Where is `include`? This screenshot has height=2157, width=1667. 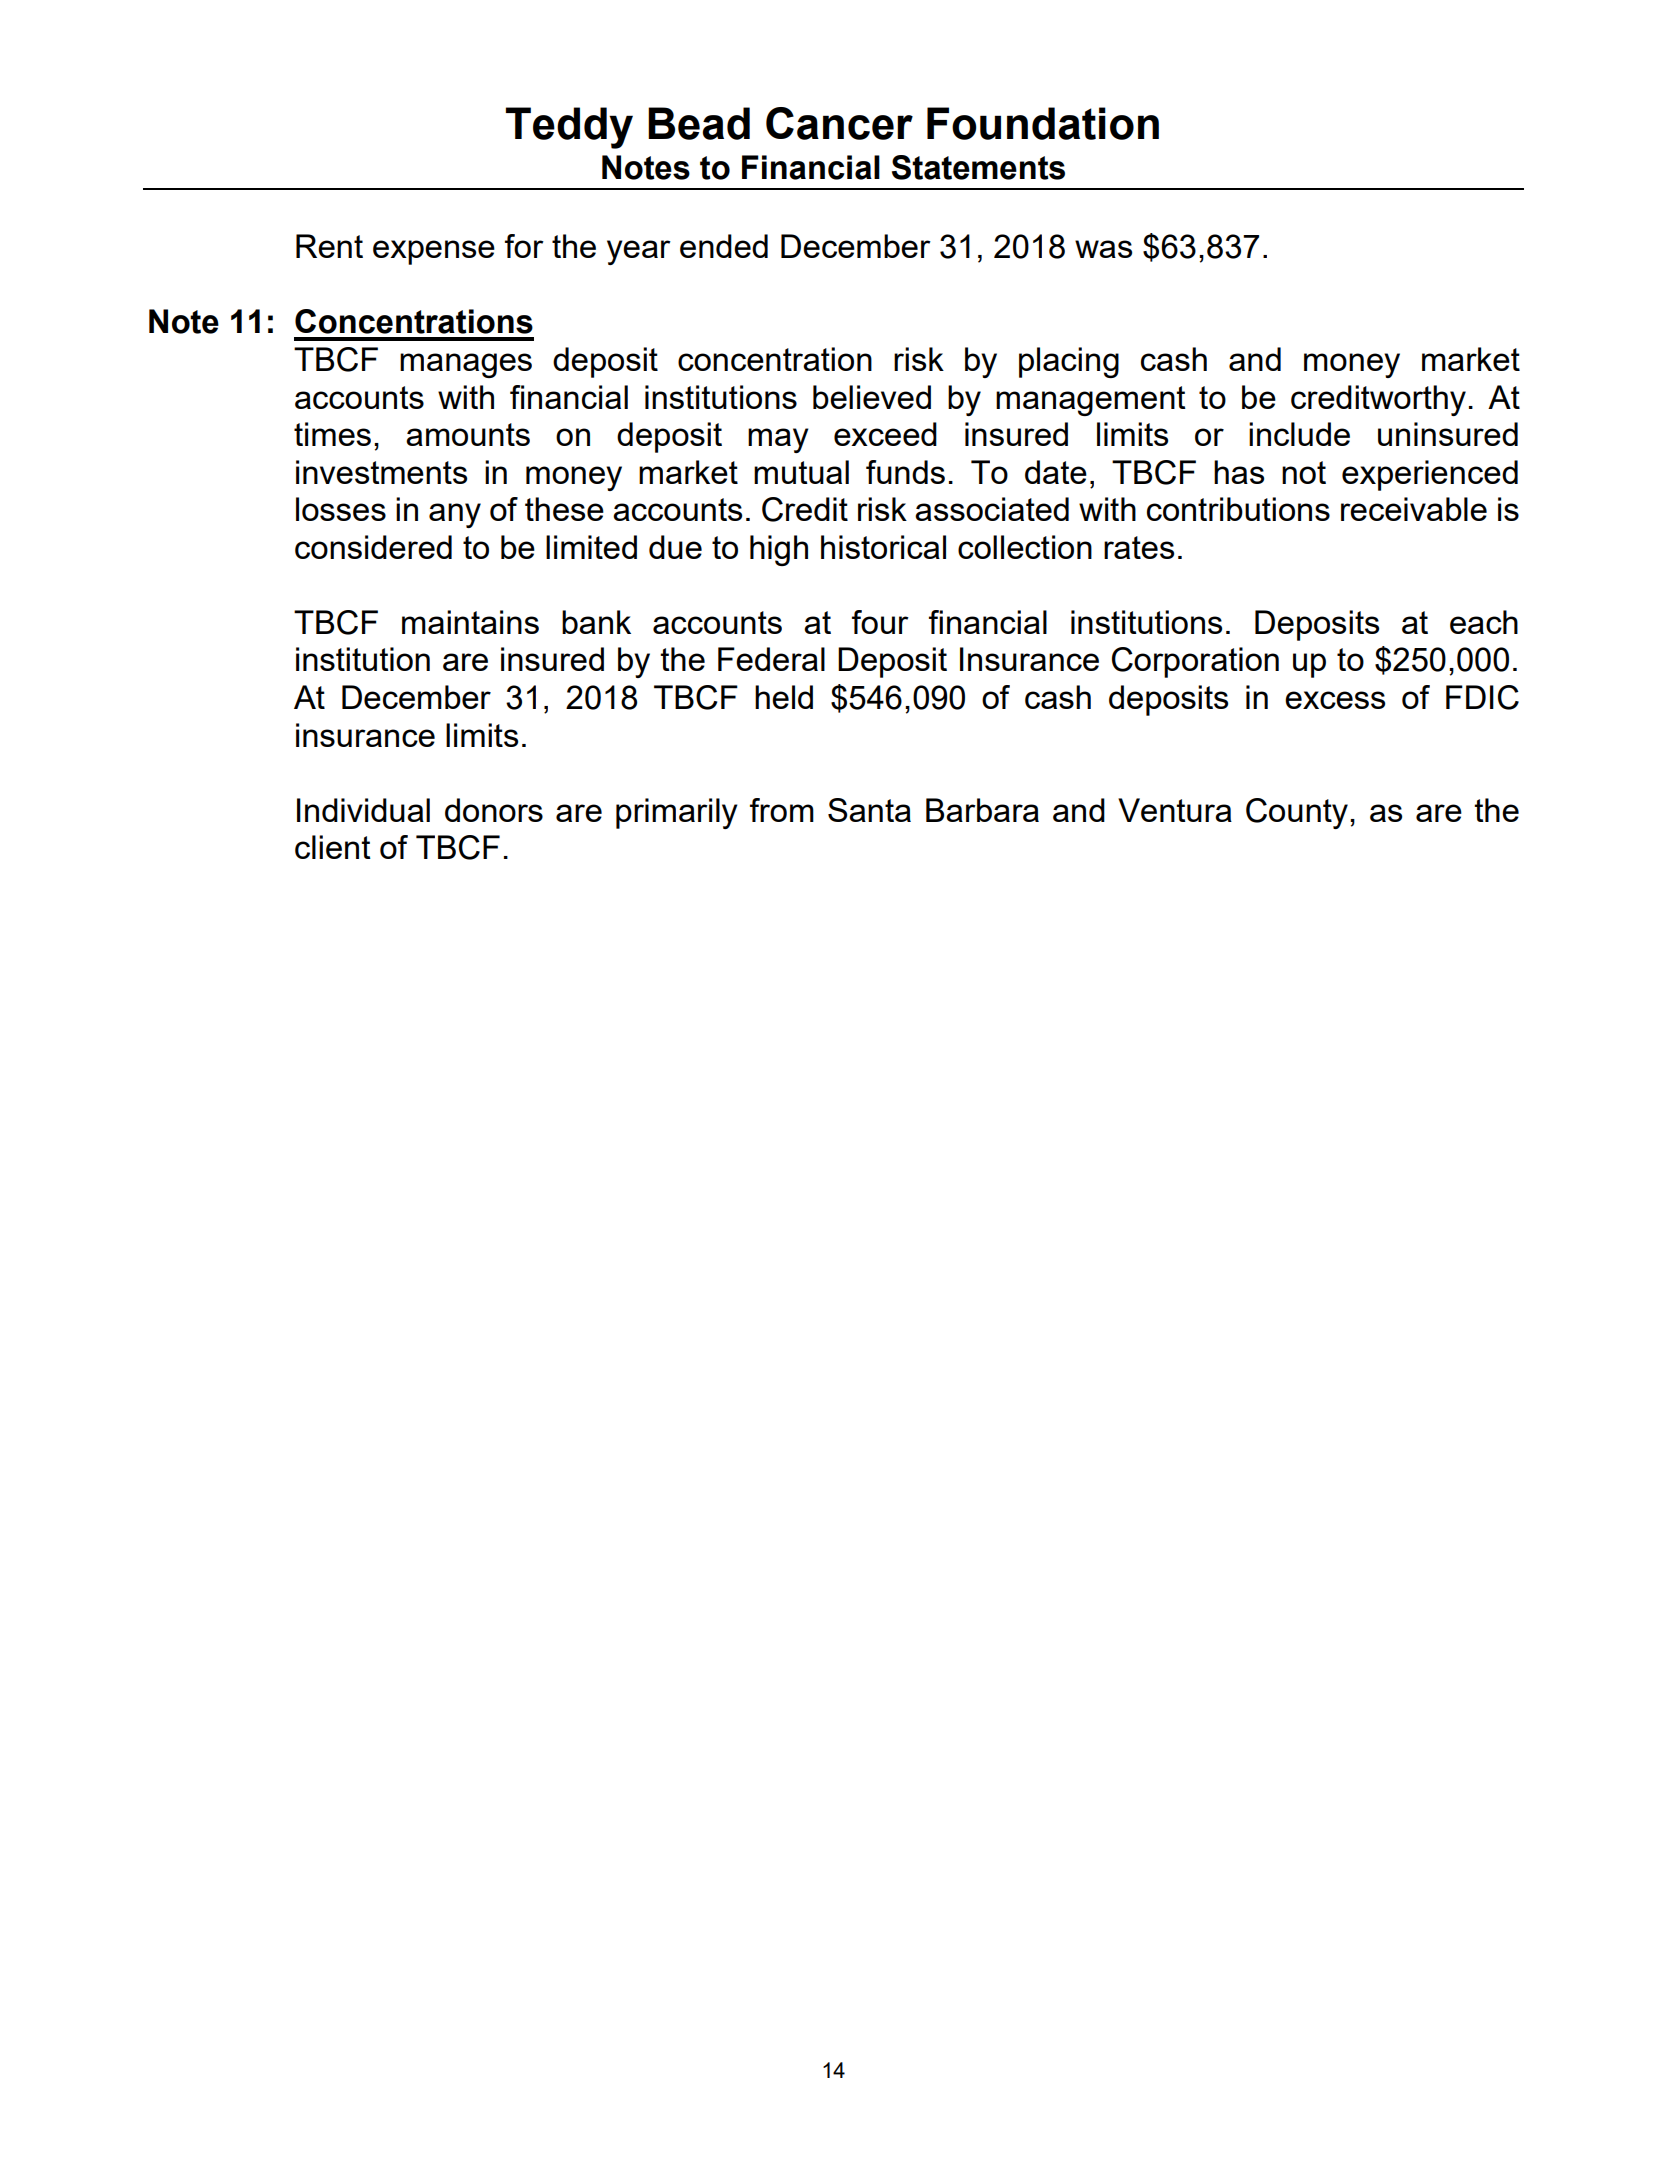
include is located at coordinates (1299, 434).
